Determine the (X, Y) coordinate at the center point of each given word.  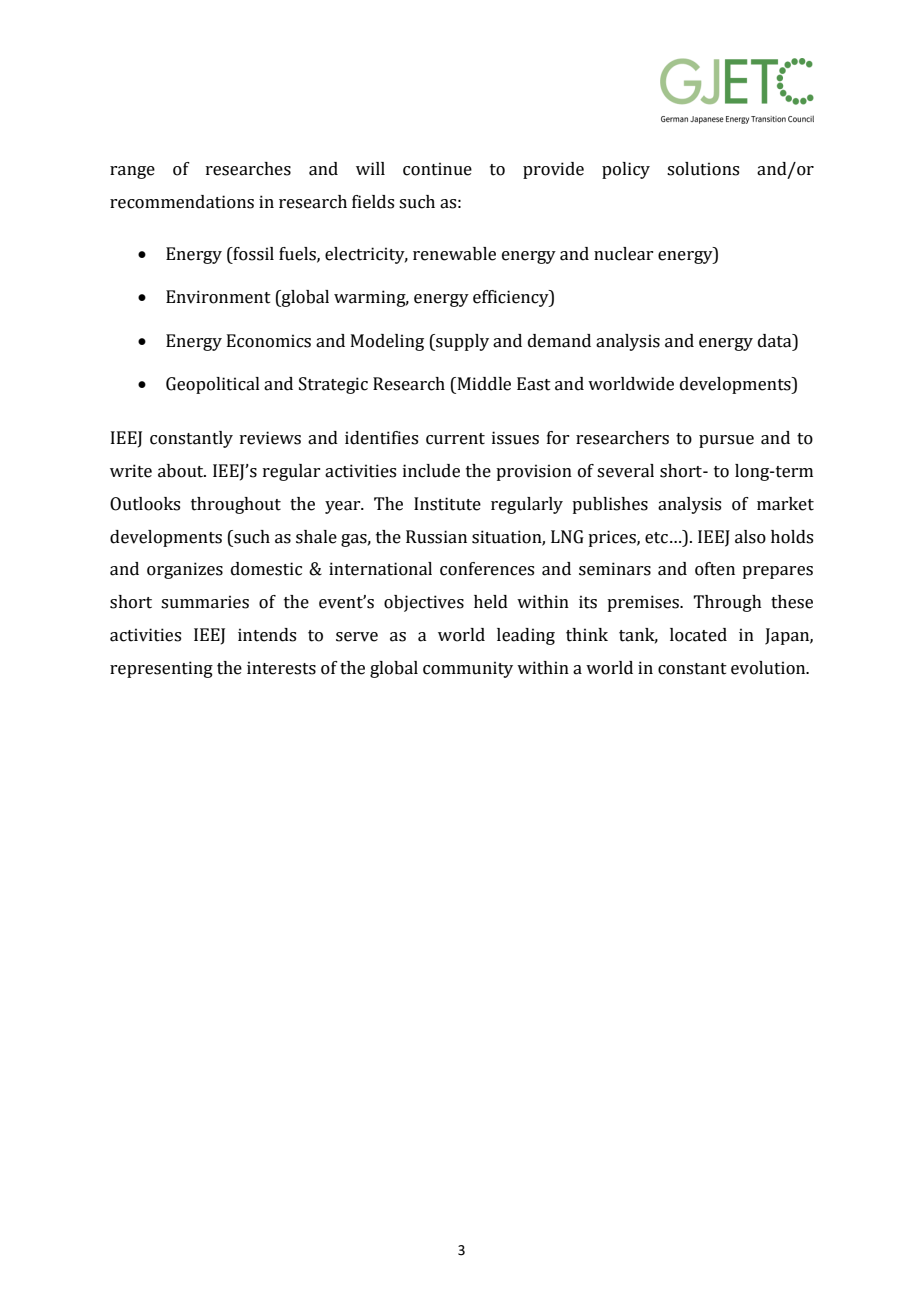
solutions (703, 169)
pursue (726, 441)
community (468, 669)
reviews (270, 438)
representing (161, 669)
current (455, 439)
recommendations (182, 202)
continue (437, 169)
